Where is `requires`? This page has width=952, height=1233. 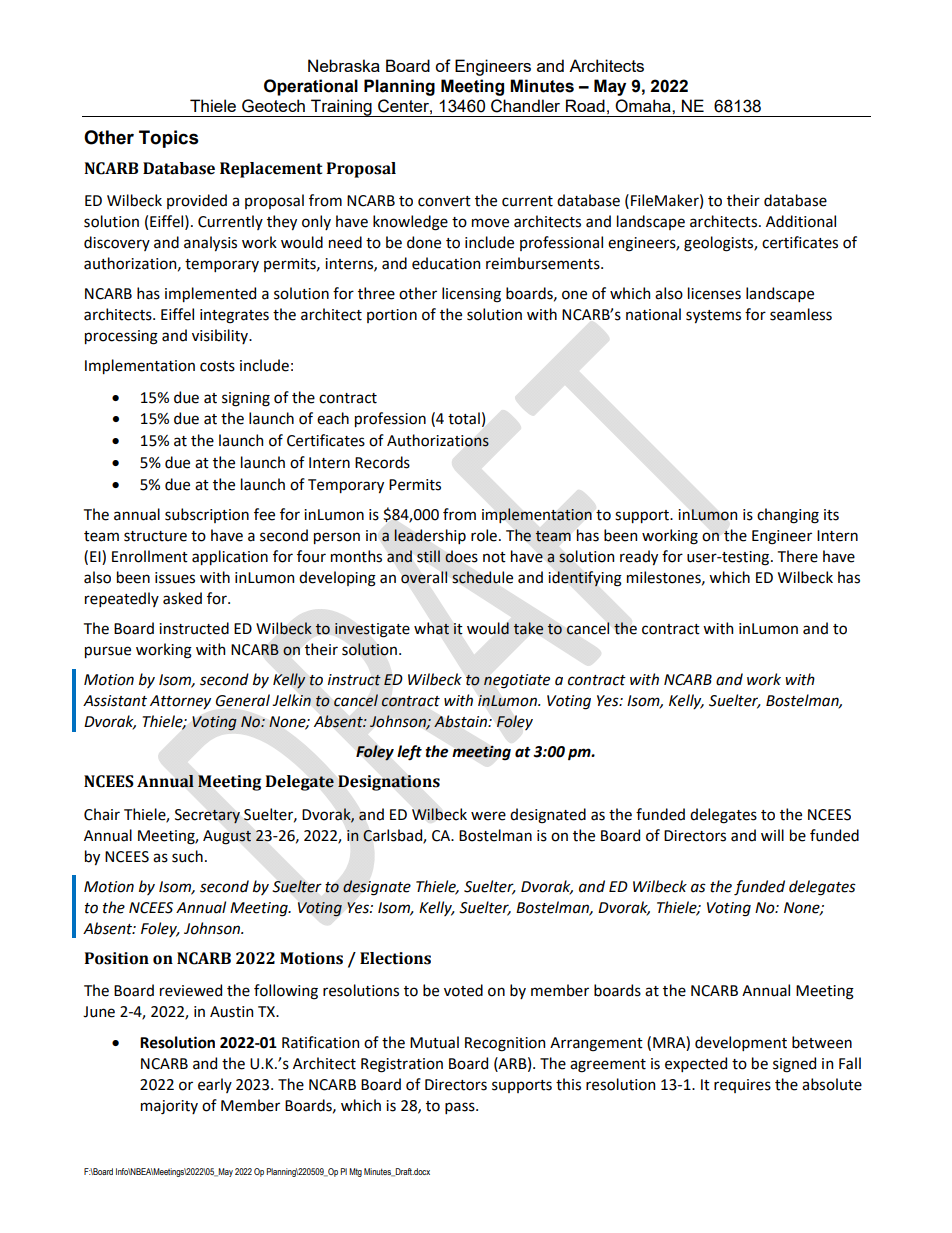 requires is located at coordinates (742, 1086).
